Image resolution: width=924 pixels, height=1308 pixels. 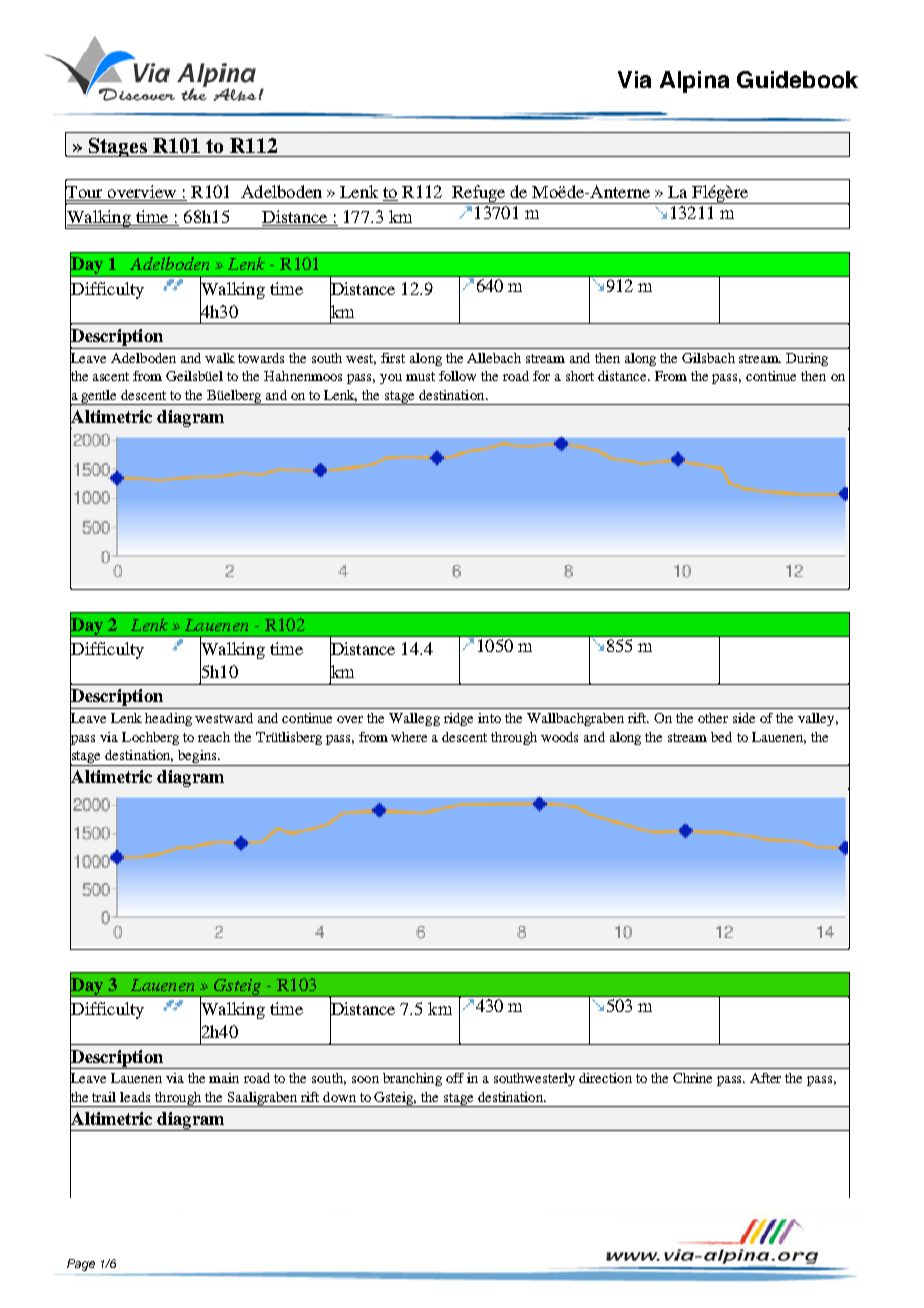 What do you see at coordinates (214, 737) in the screenshot?
I see `reach` at bounding box center [214, 737].
